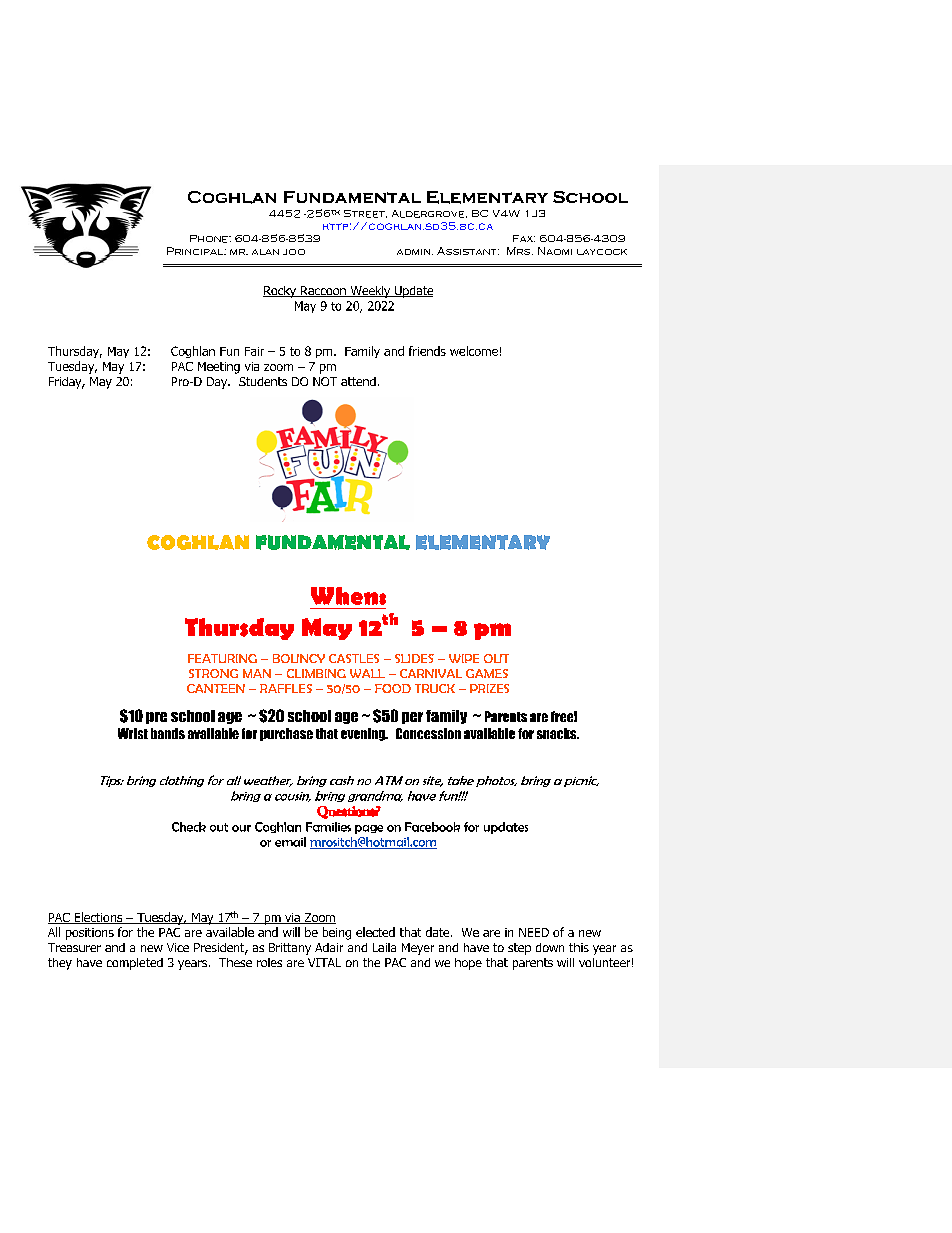 The height and width of the image is (1233, 952). What do you see at coordinates (219, 368) in the image?
I see `Meeting` at bounding box center [219, 368].
